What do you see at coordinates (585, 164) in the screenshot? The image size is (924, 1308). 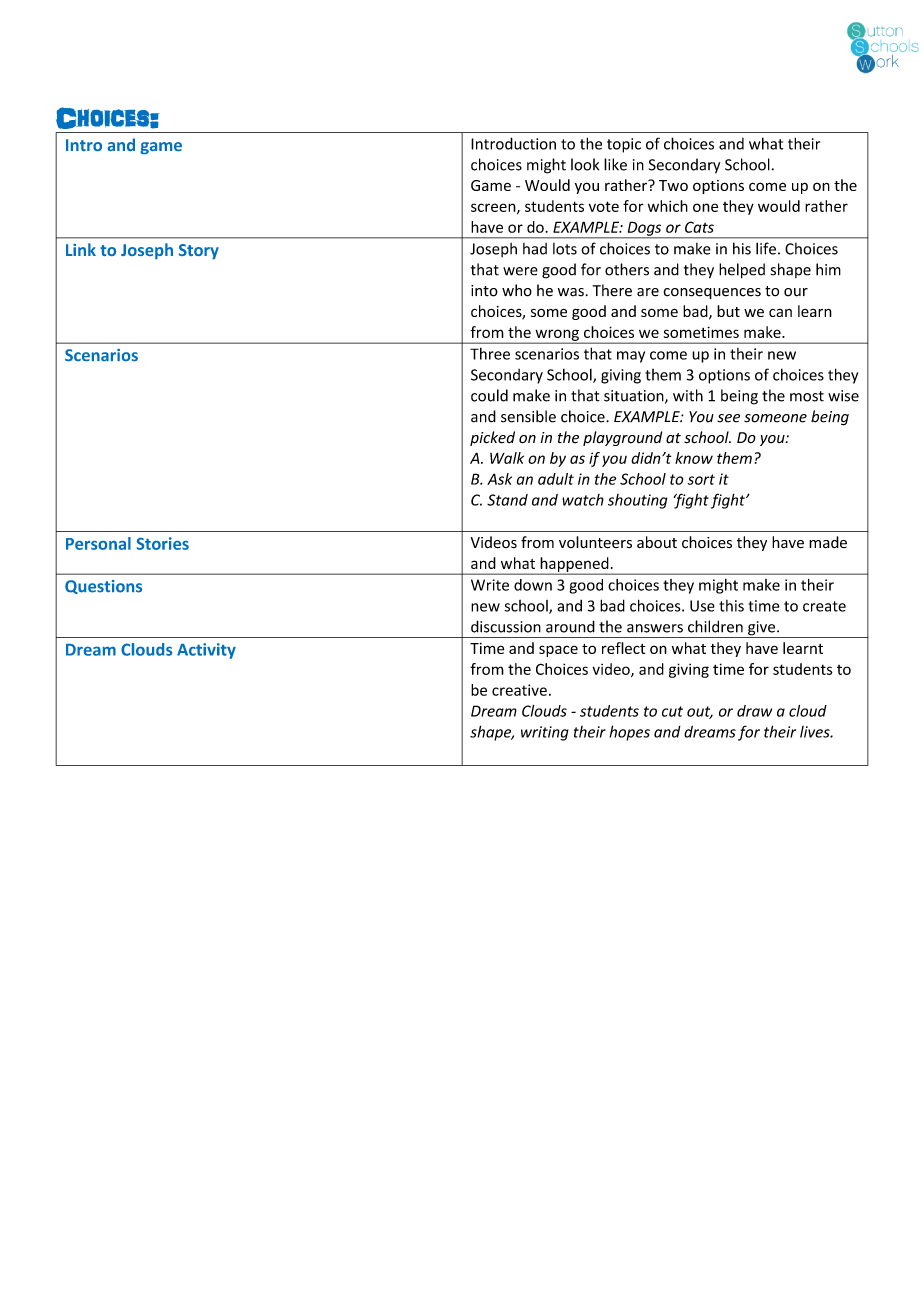 I see `look` at bounding box center [585, 164].
